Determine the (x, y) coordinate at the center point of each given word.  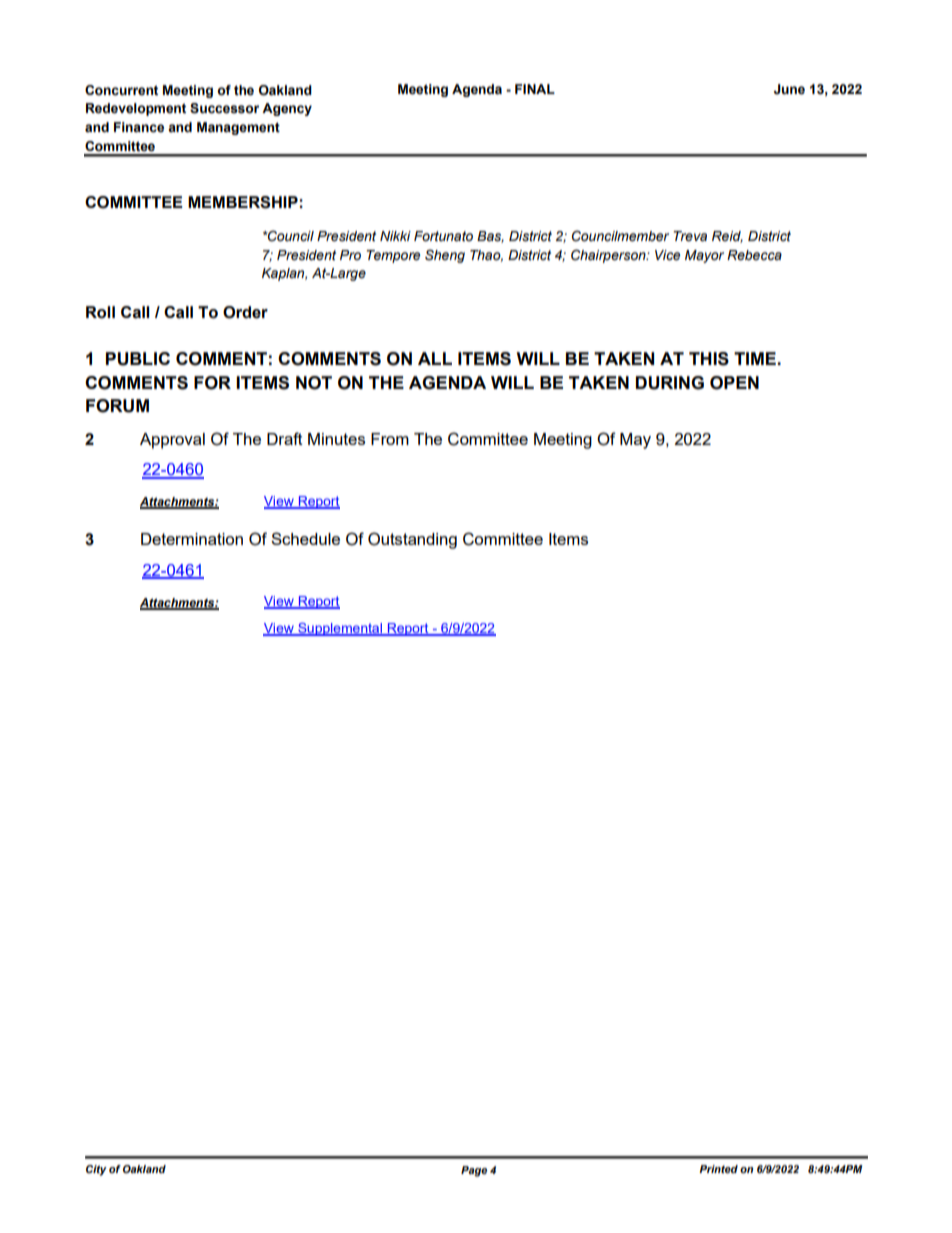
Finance (139, 127)
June (789, 89)
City (96, 1170)
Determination (192, 539)
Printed (718, 1169)
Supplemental (340, 629)
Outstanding (412, 540)
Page (474, 1171)
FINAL (535, 89)
